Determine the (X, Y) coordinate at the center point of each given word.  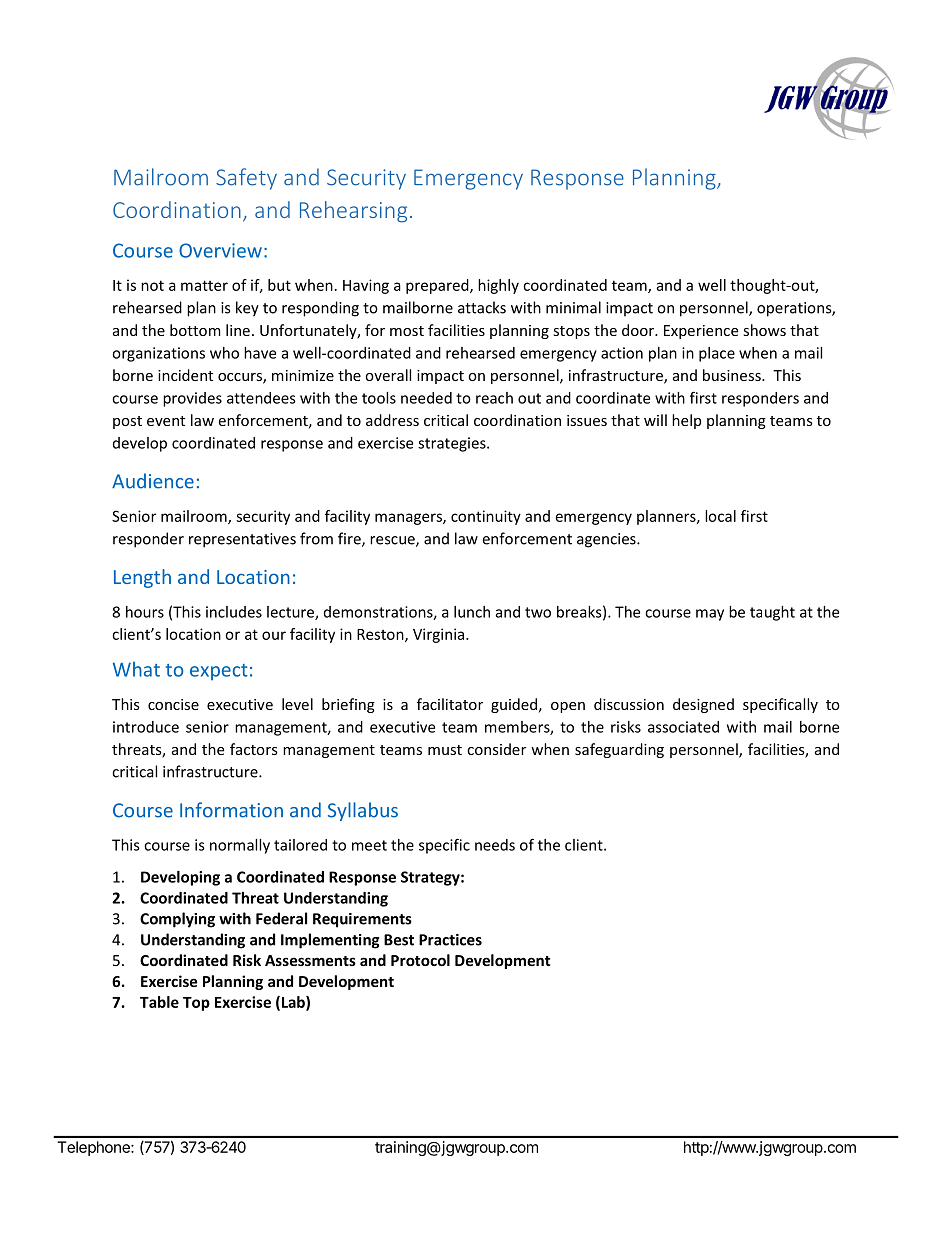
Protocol (420, 960)
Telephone (95, 1148)
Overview (220, 250)
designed (703, 705)
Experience (701, 332)
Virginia (440, 635)
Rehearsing (353, 212)
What (136, 669)
